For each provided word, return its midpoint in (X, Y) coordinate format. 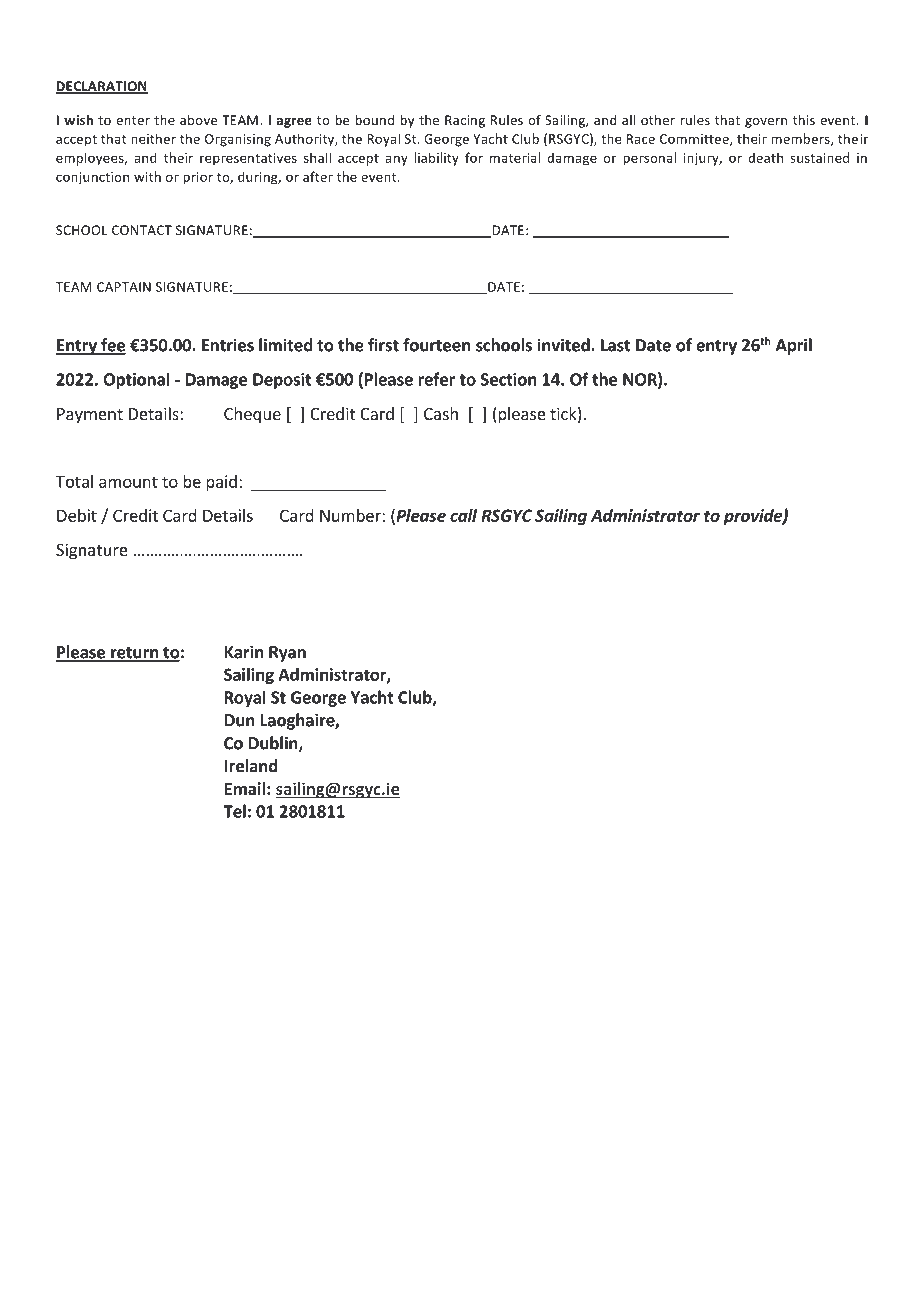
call (463, 515)
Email (245, 788)
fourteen (436, 345)
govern (766, 123)
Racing (465, 121)
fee (112, 346)
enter (133, 120)
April (794, 346)
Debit (77, 515)
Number (351, 515)
